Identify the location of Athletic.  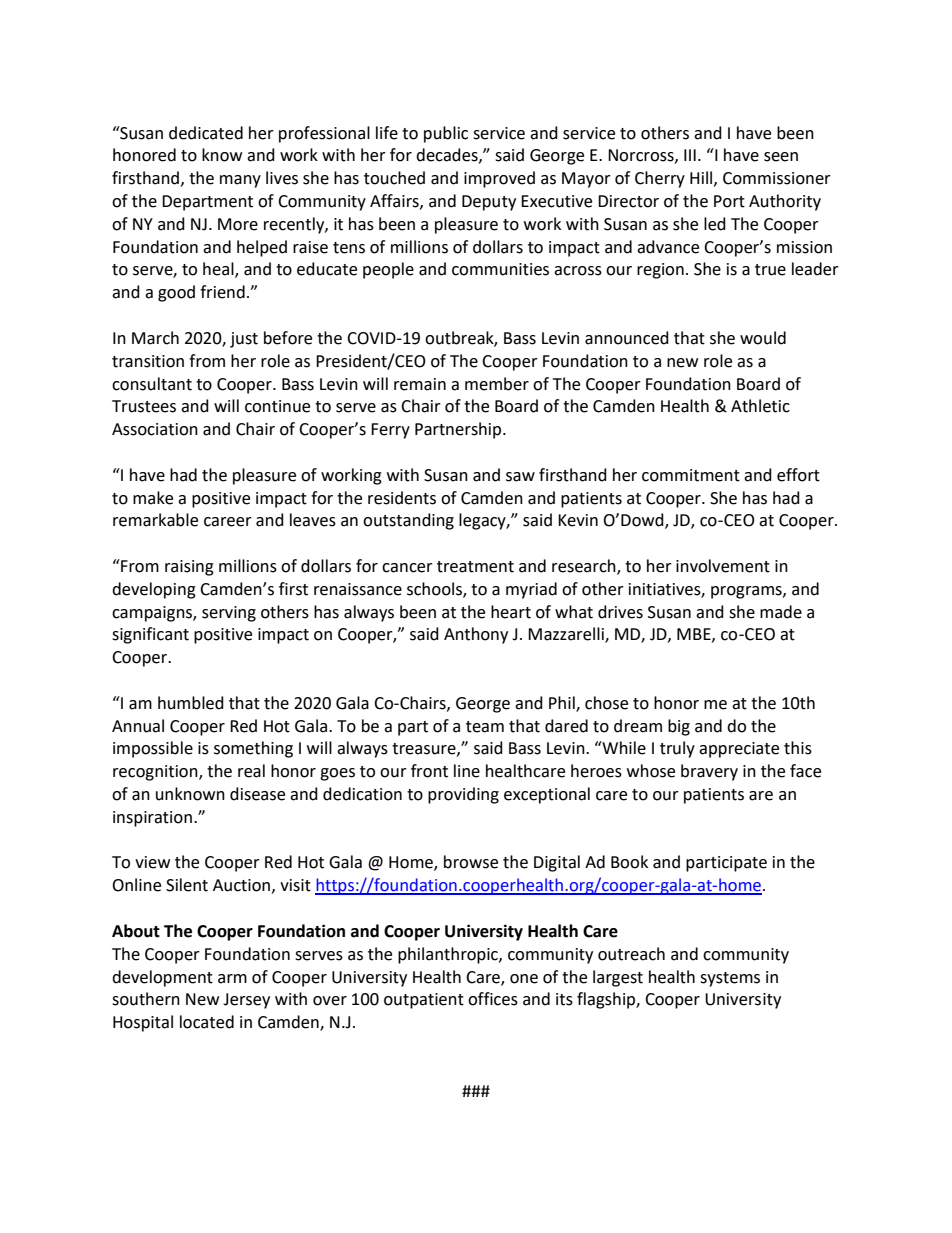
(760, 406).
